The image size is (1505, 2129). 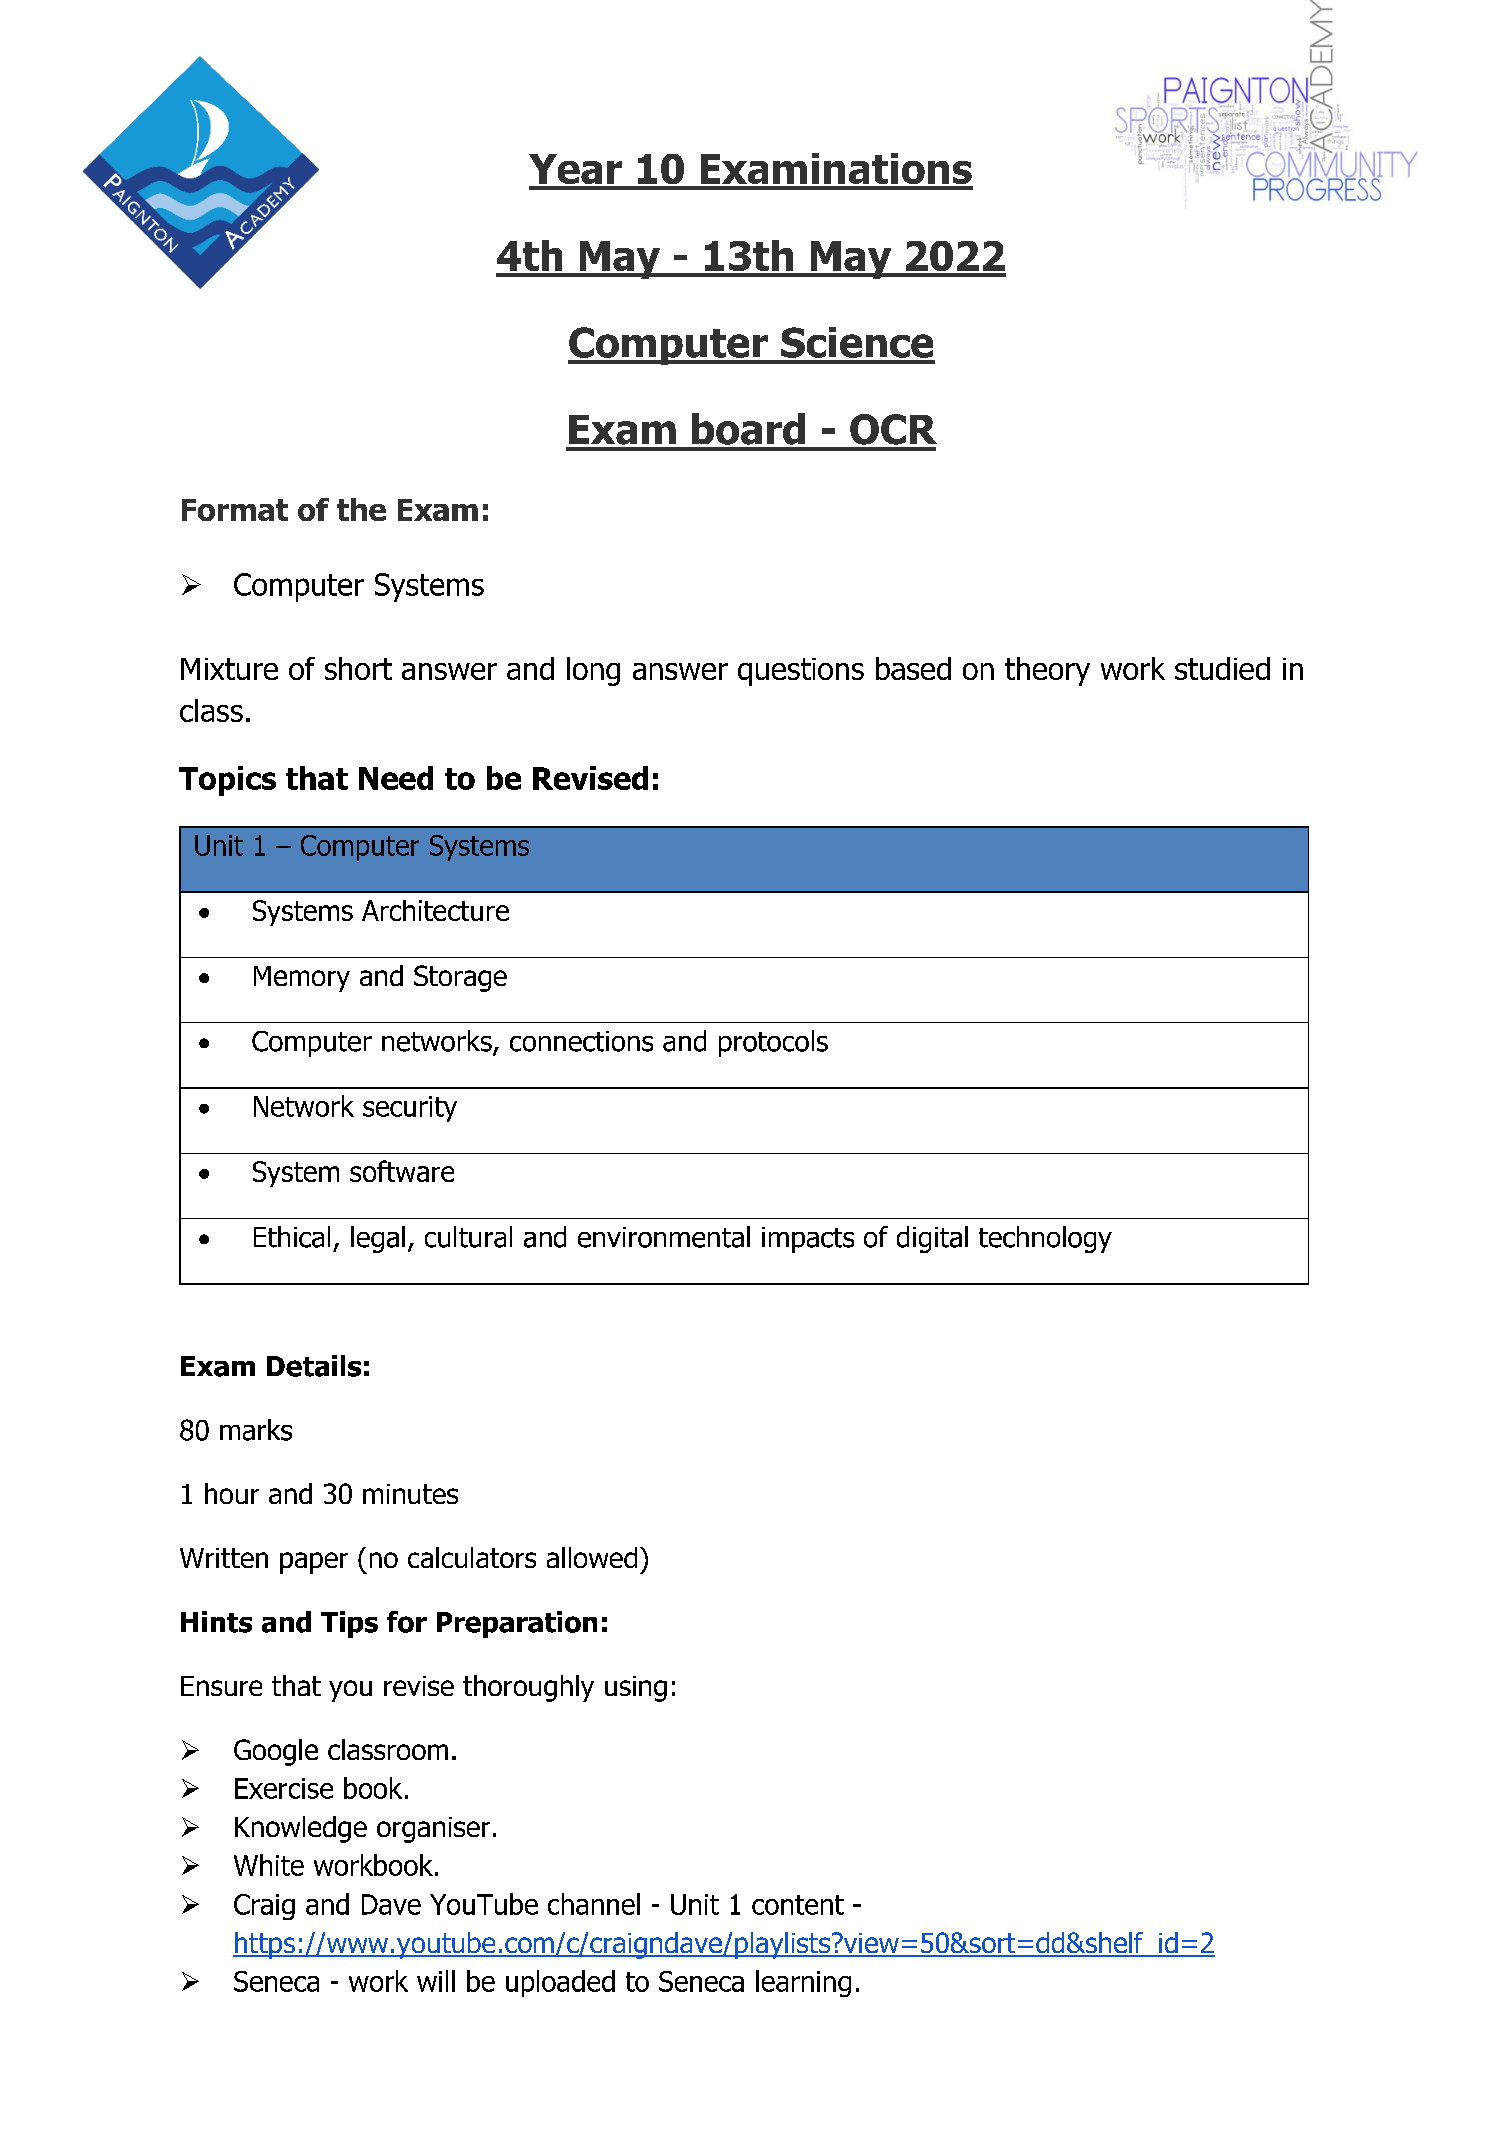 I want to click on minutes, so click(x=410, y=1494).
